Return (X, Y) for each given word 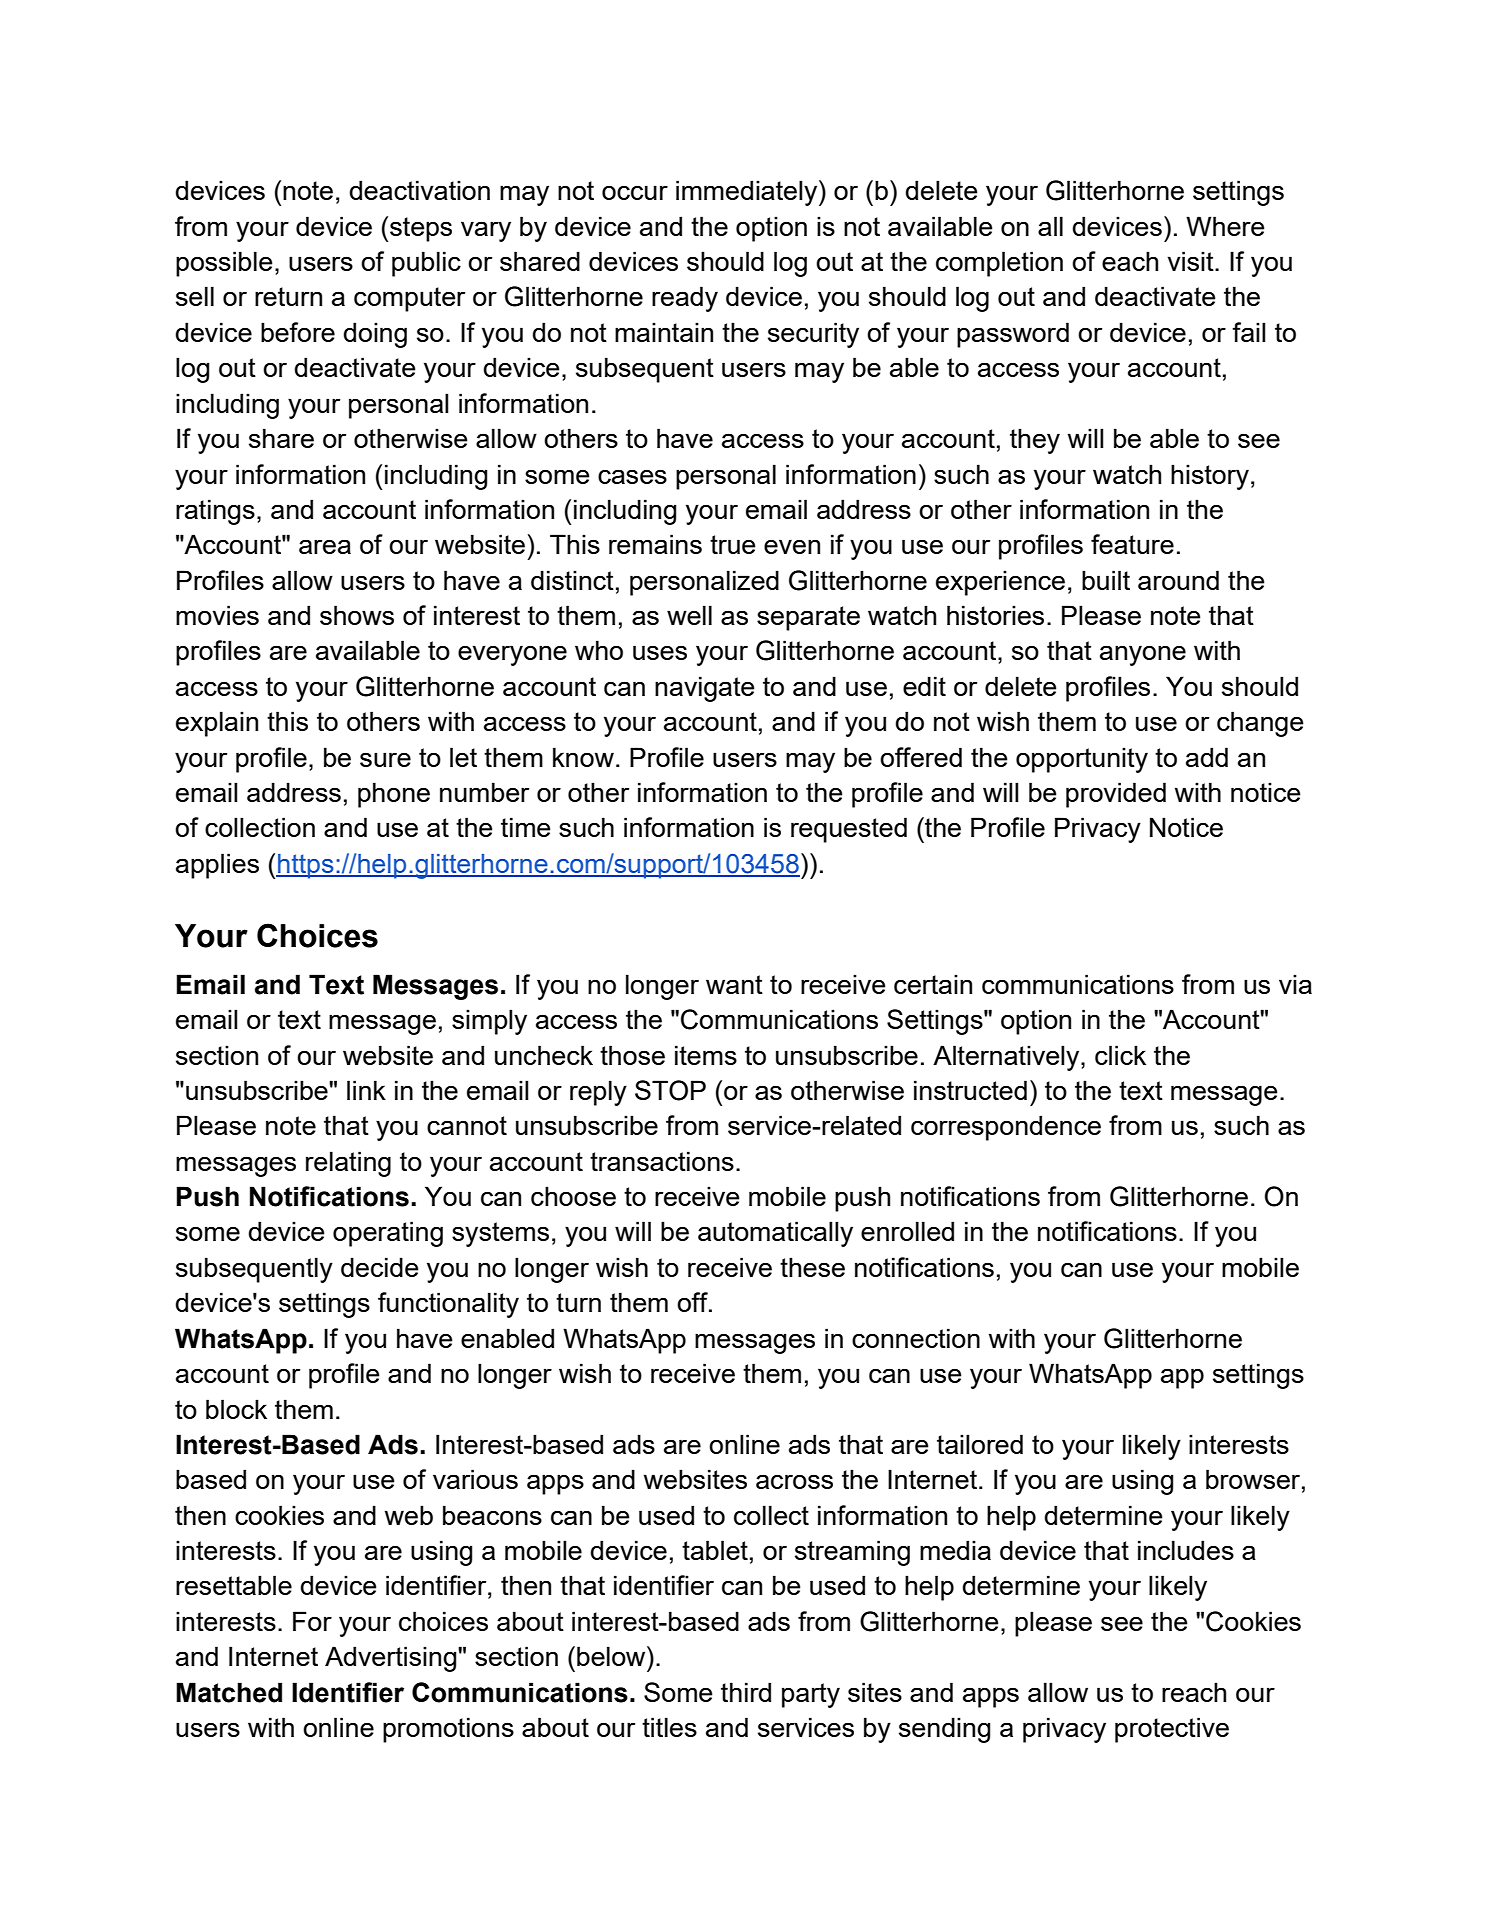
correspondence (1006, 1128)
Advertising (392, 1659)
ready (685, 299)
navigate (705, 689)
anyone (1143, 655)
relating (348, 1164)
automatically (775, 1234)
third (746, 1692)
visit (1191, 261)
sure (385, 759)
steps (421, 229)
